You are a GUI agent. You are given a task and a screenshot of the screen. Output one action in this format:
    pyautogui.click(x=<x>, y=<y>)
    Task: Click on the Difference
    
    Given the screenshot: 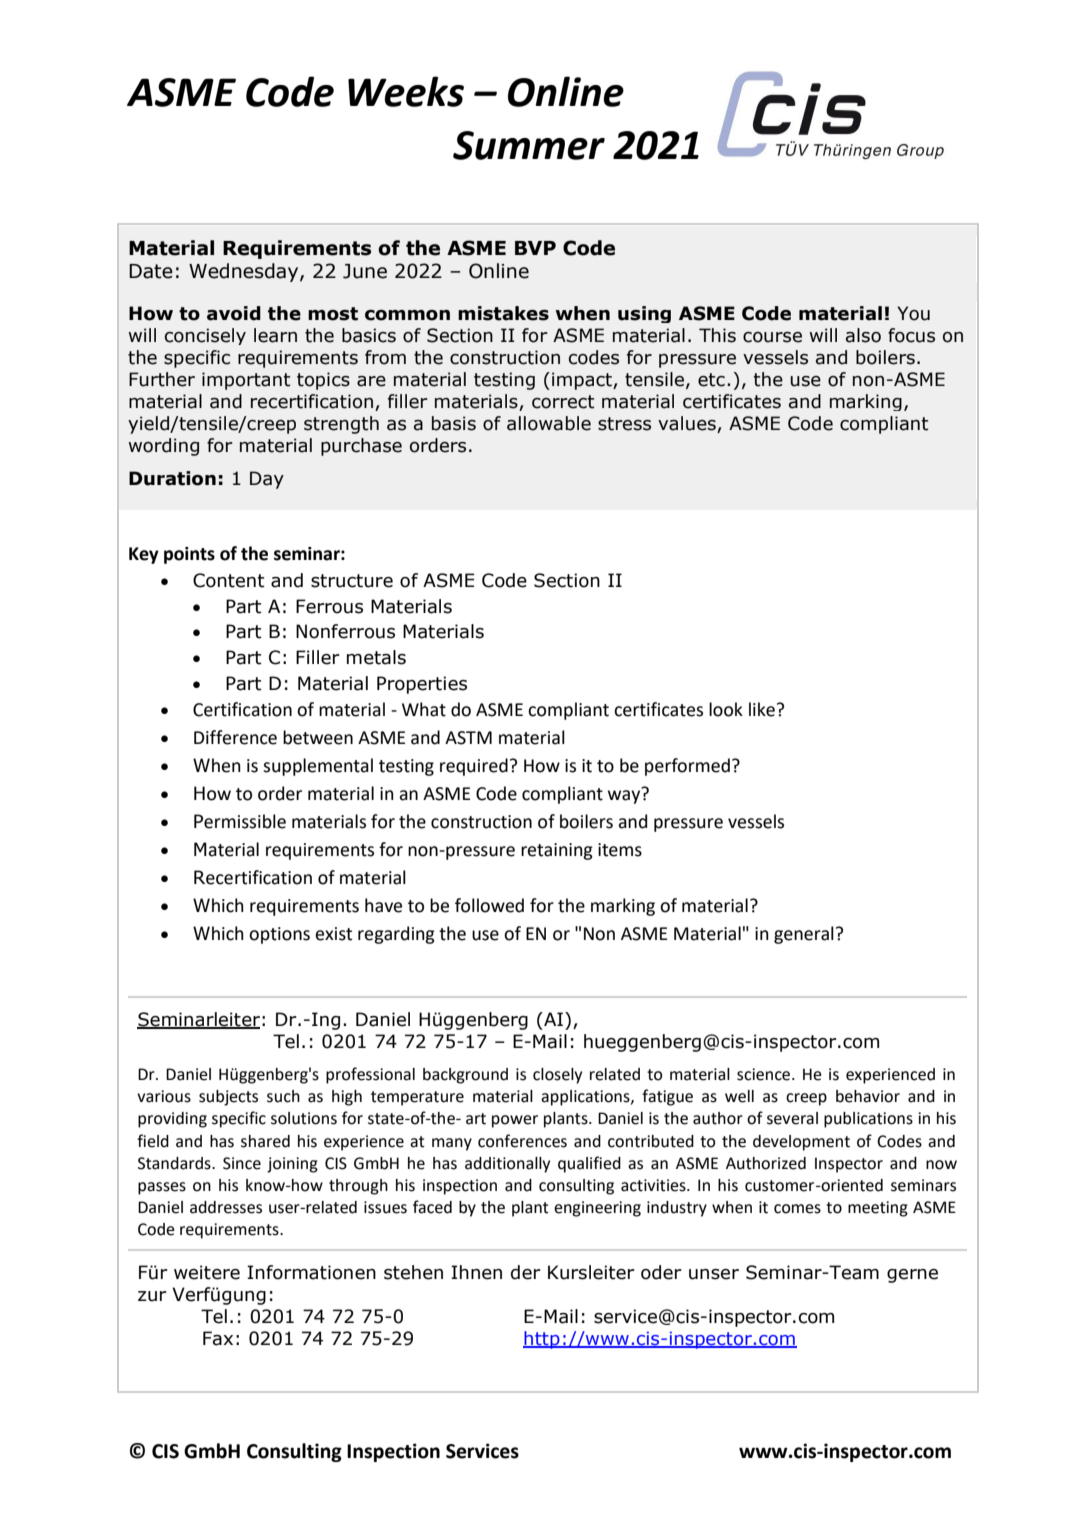 What is the action you would take?
    pyautogui.click(x=235, y=737)
